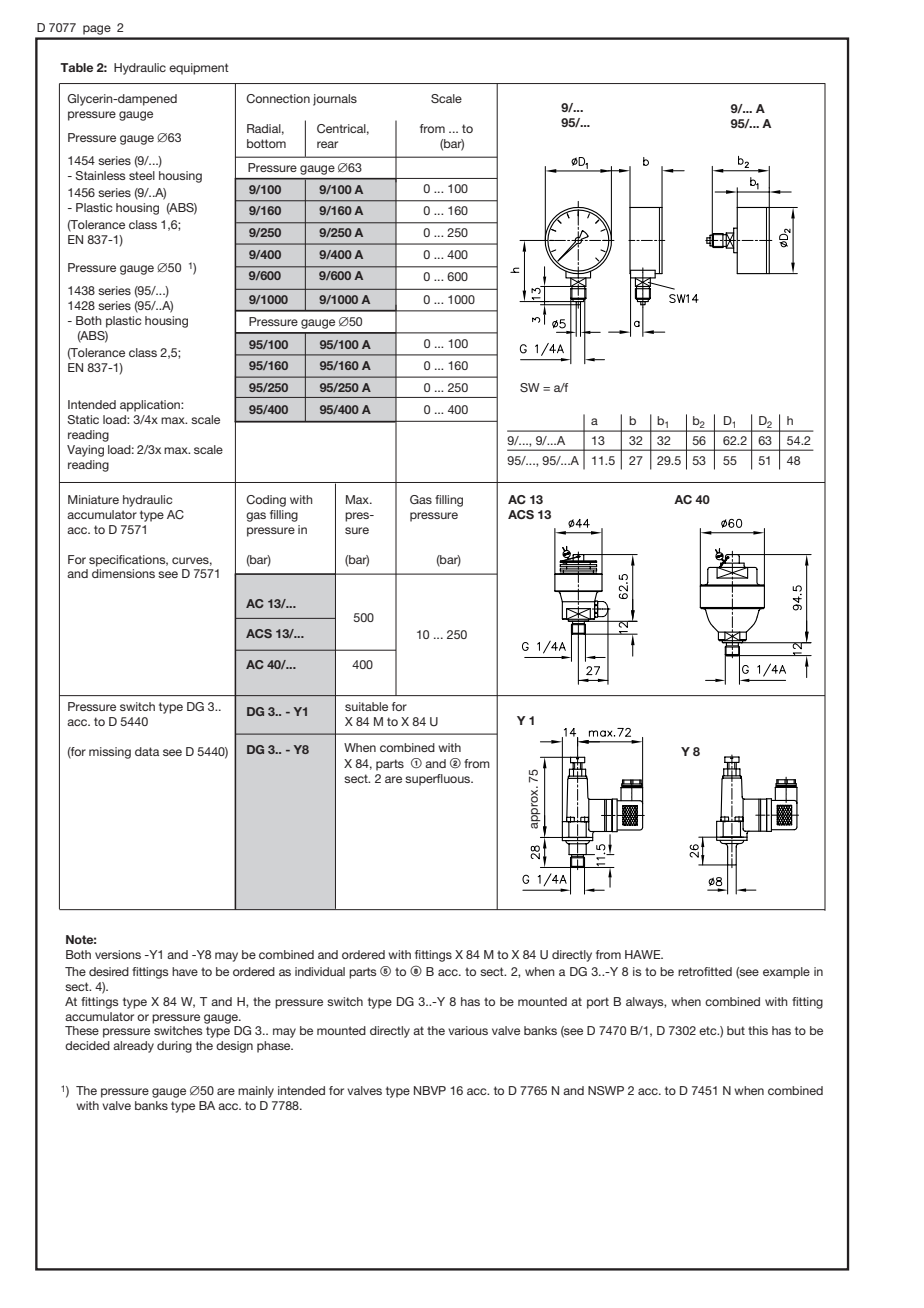 This screenshot has width=924, height=1308. I want to click on Coding, so click(266, 501).
